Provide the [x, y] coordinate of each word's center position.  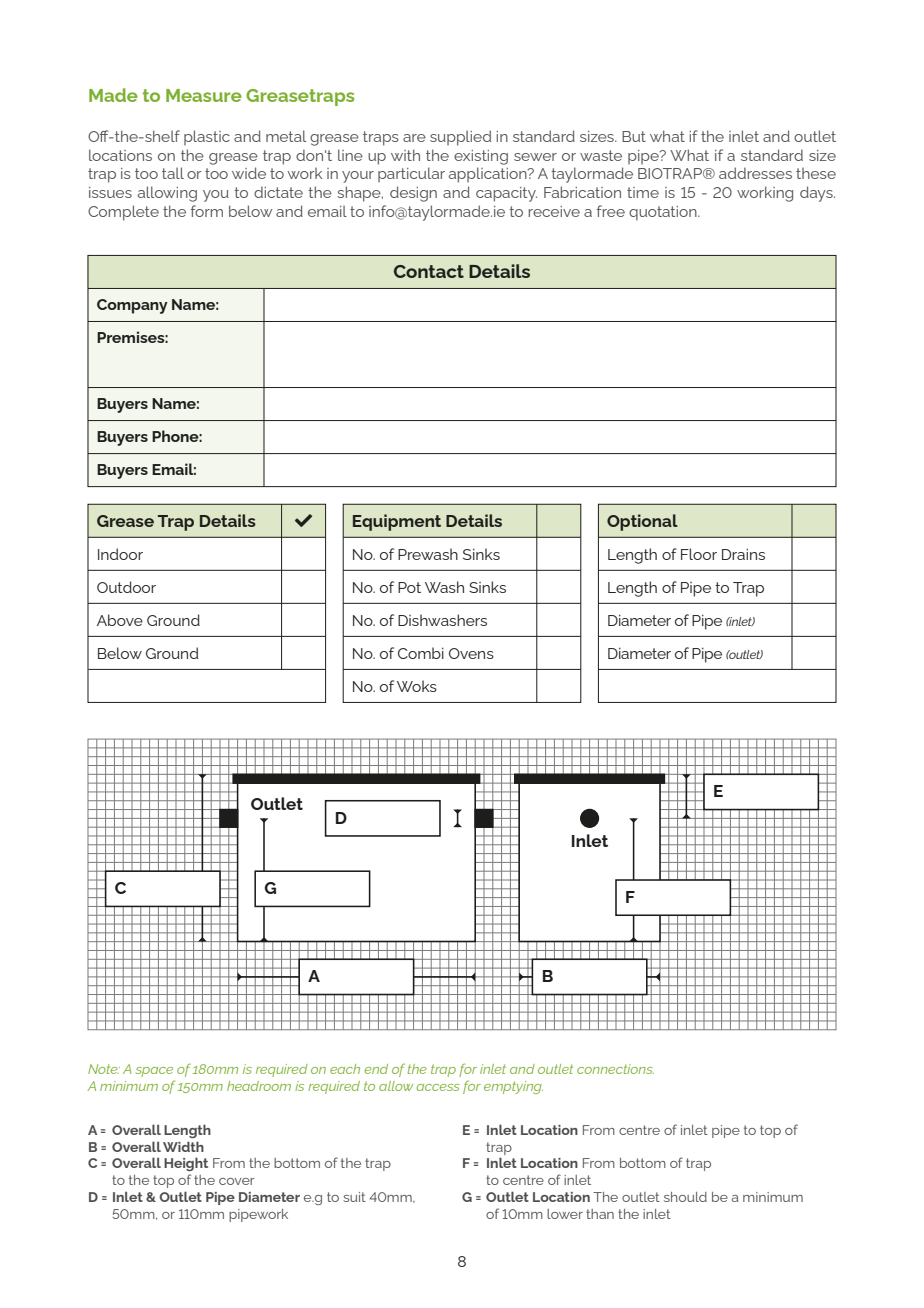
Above [120, 620]
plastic [207, 137]
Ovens [471, 653]
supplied [460, 138]
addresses [755, 173]
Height [186, 1164]
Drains [743, 554]
